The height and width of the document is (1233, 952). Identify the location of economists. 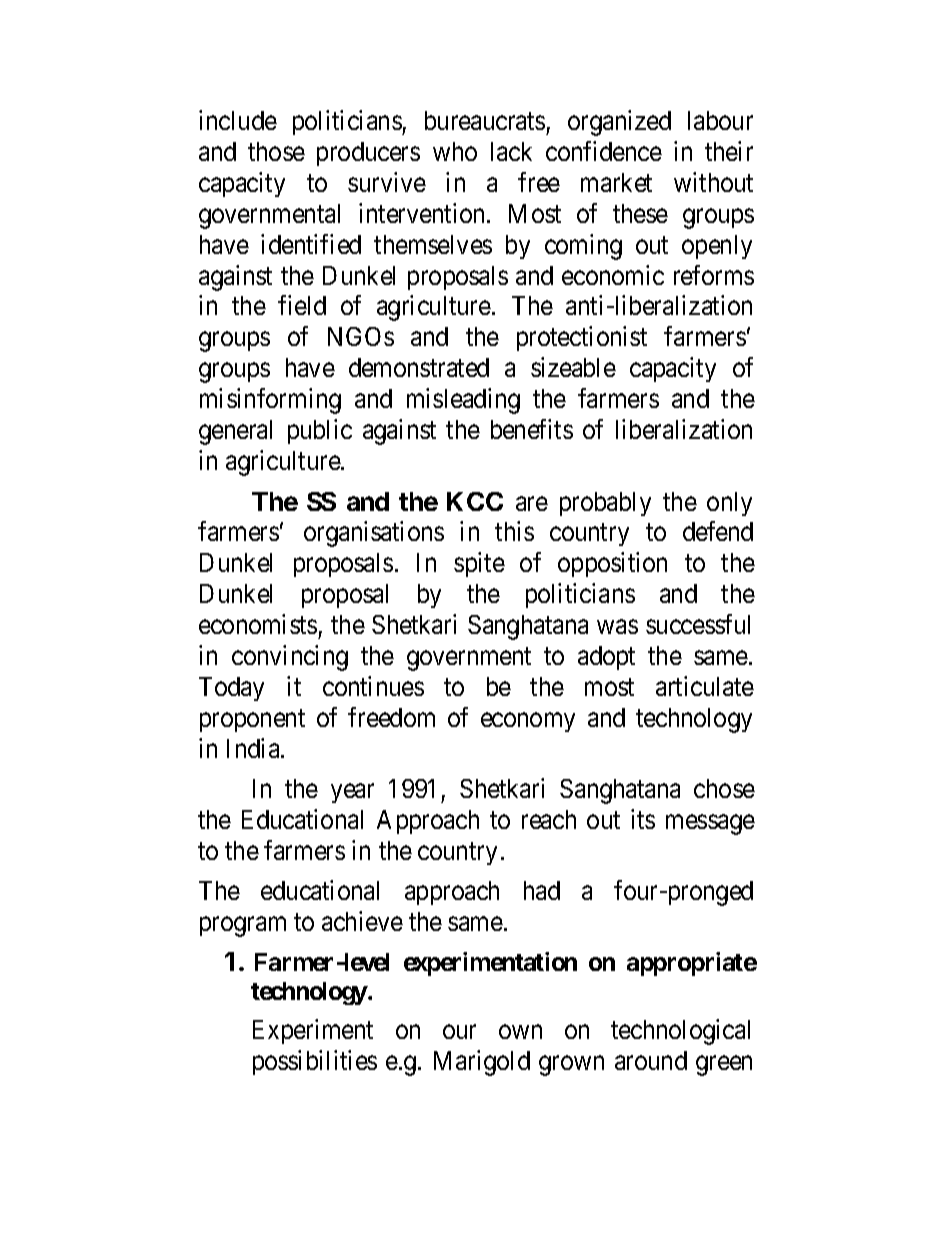
(258, 624).
